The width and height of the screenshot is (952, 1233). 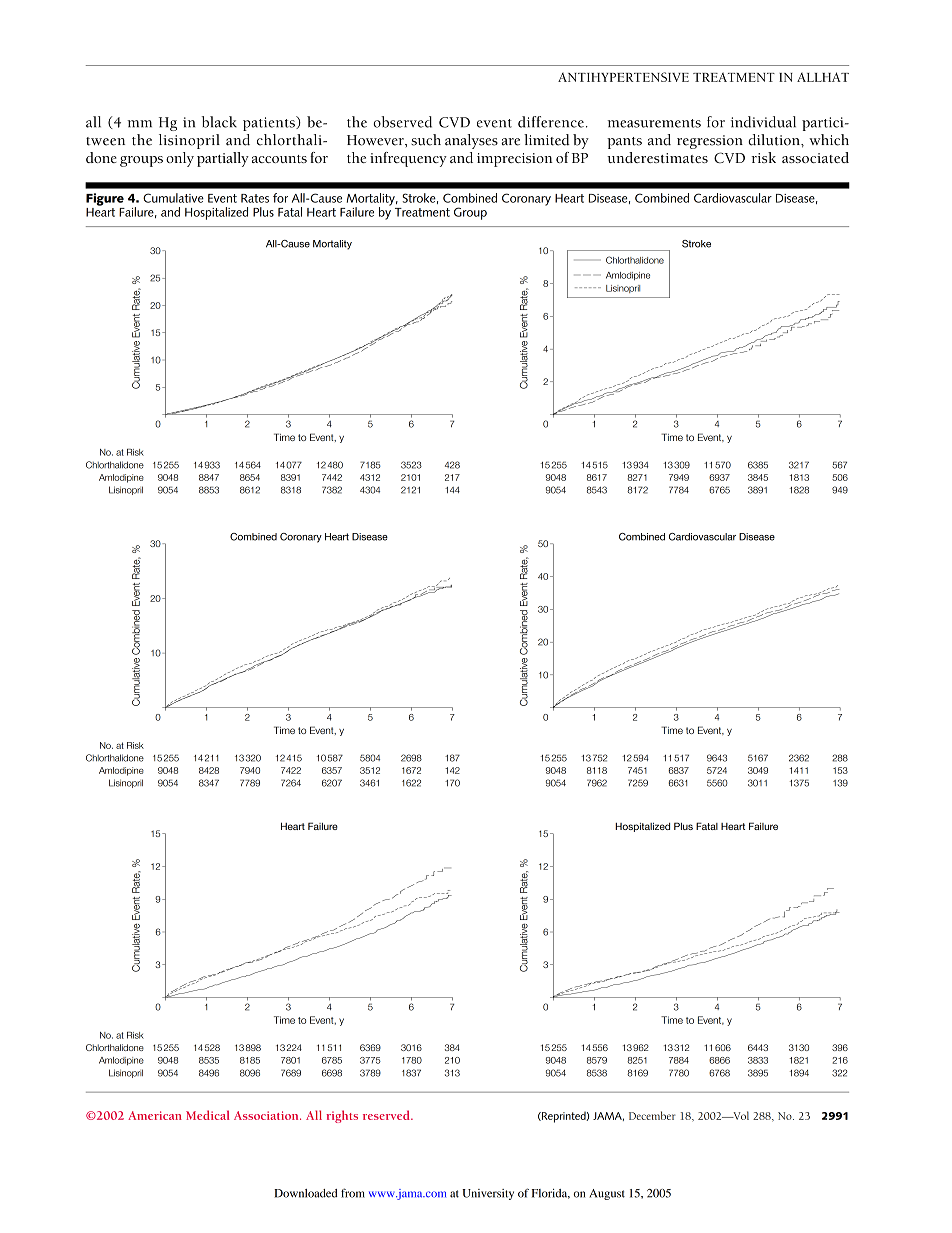 I want to click on individual, so click(x=763, y=122).
